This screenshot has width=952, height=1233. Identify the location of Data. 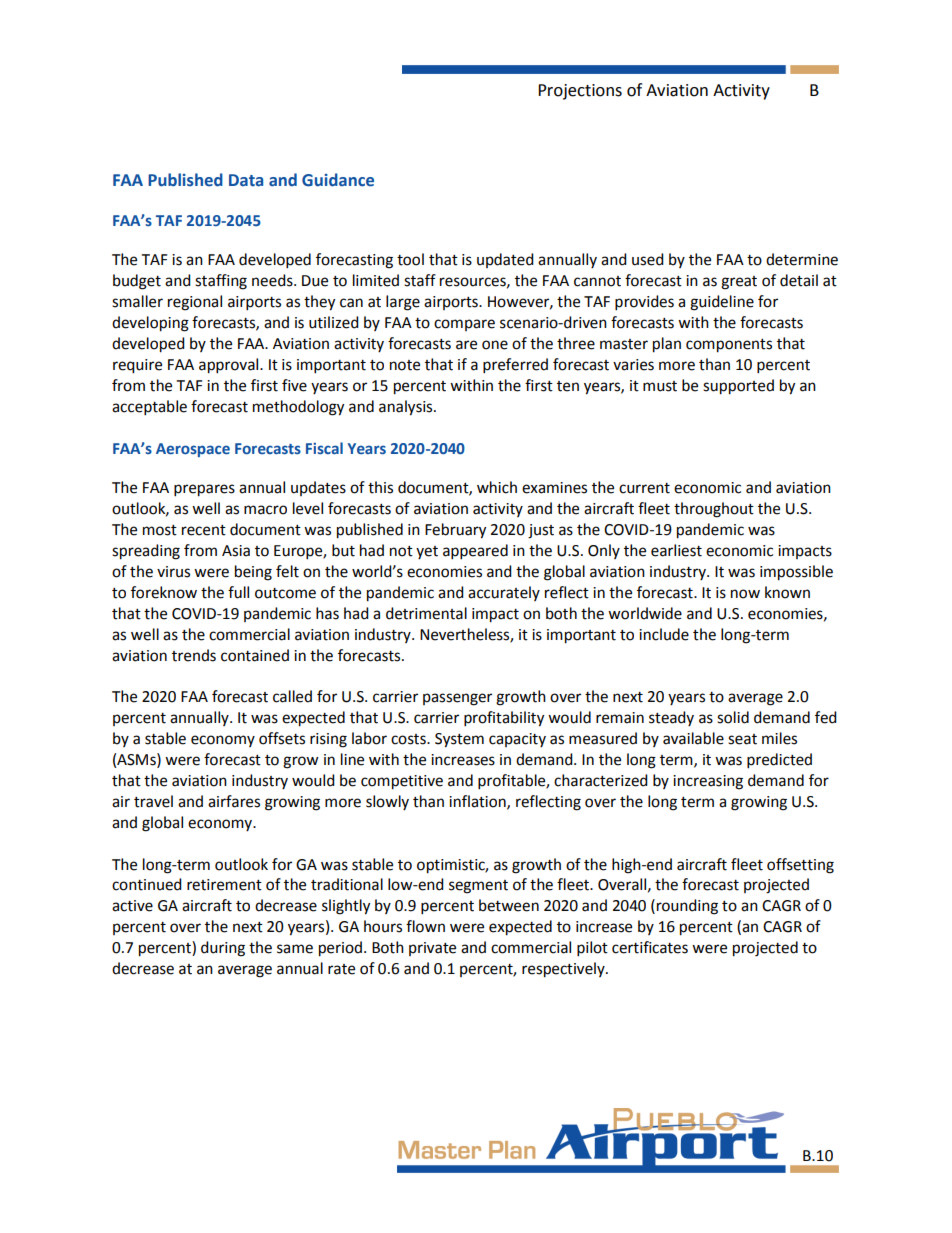
(246, 180).
